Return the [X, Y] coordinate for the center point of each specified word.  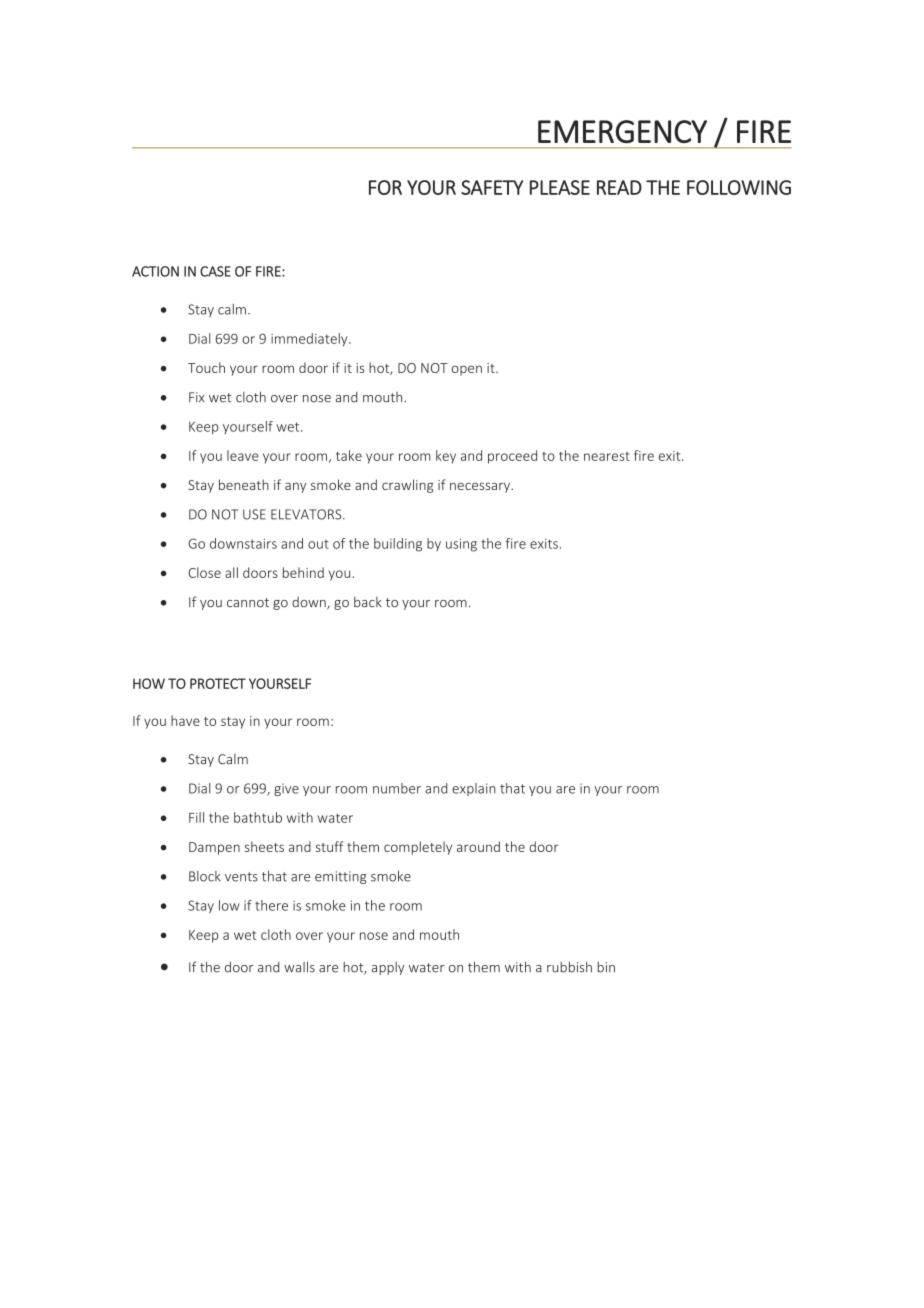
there [271, 905]
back [368, 602]
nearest [607, 456]
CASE [215, 271]
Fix [196, 397]
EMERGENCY [622, 131]
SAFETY [492, 187]
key [446, 457]
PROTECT [218, 683]
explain [474, 789]
